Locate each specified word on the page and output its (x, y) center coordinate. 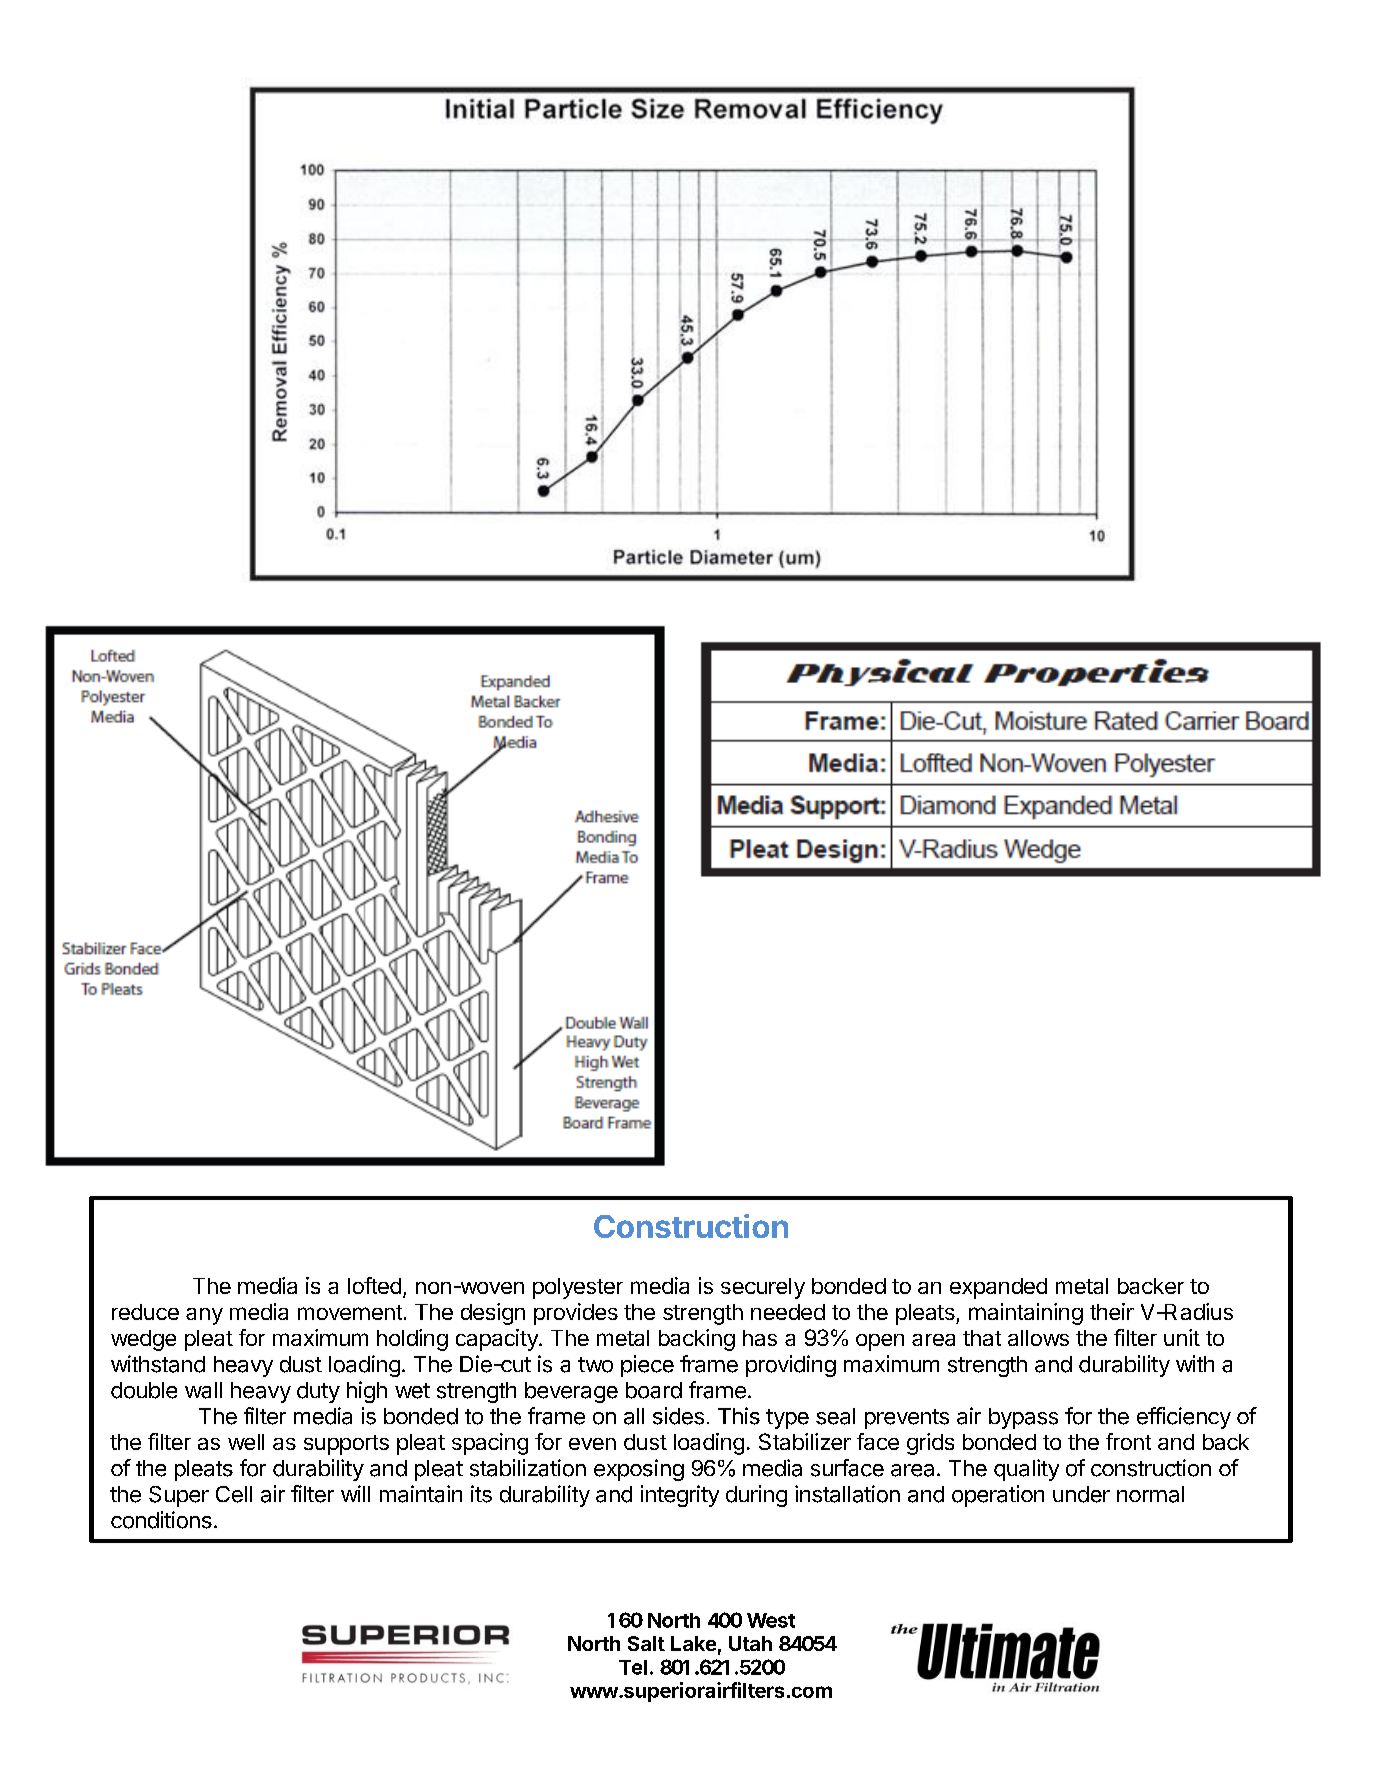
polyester (578, 1288)
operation (998, 1496)
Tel (633, 1667)
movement (350, 1312)
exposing (639, 1470)
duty (318, 1392)
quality (1026, 1470)
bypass (1023, 1418)
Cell (234, 1494)
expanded (998, 1288)
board (654, 1390)
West (771, 1620)
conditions (161, 1520)
